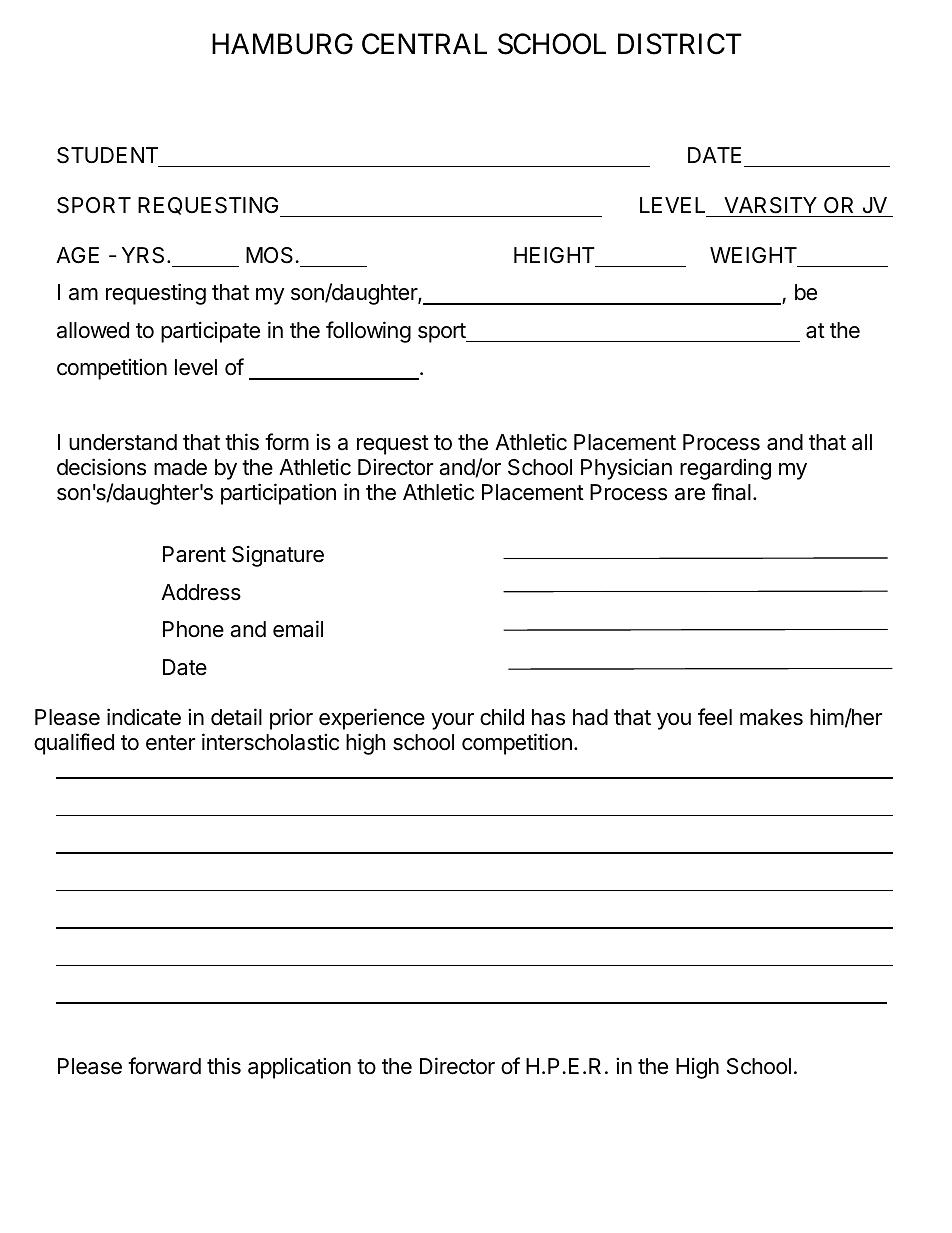 The image size is (952, 1233). What do you see at coordinates (731, 492) in the screenshot?
I see `final` at bounding box center [731, 492].
